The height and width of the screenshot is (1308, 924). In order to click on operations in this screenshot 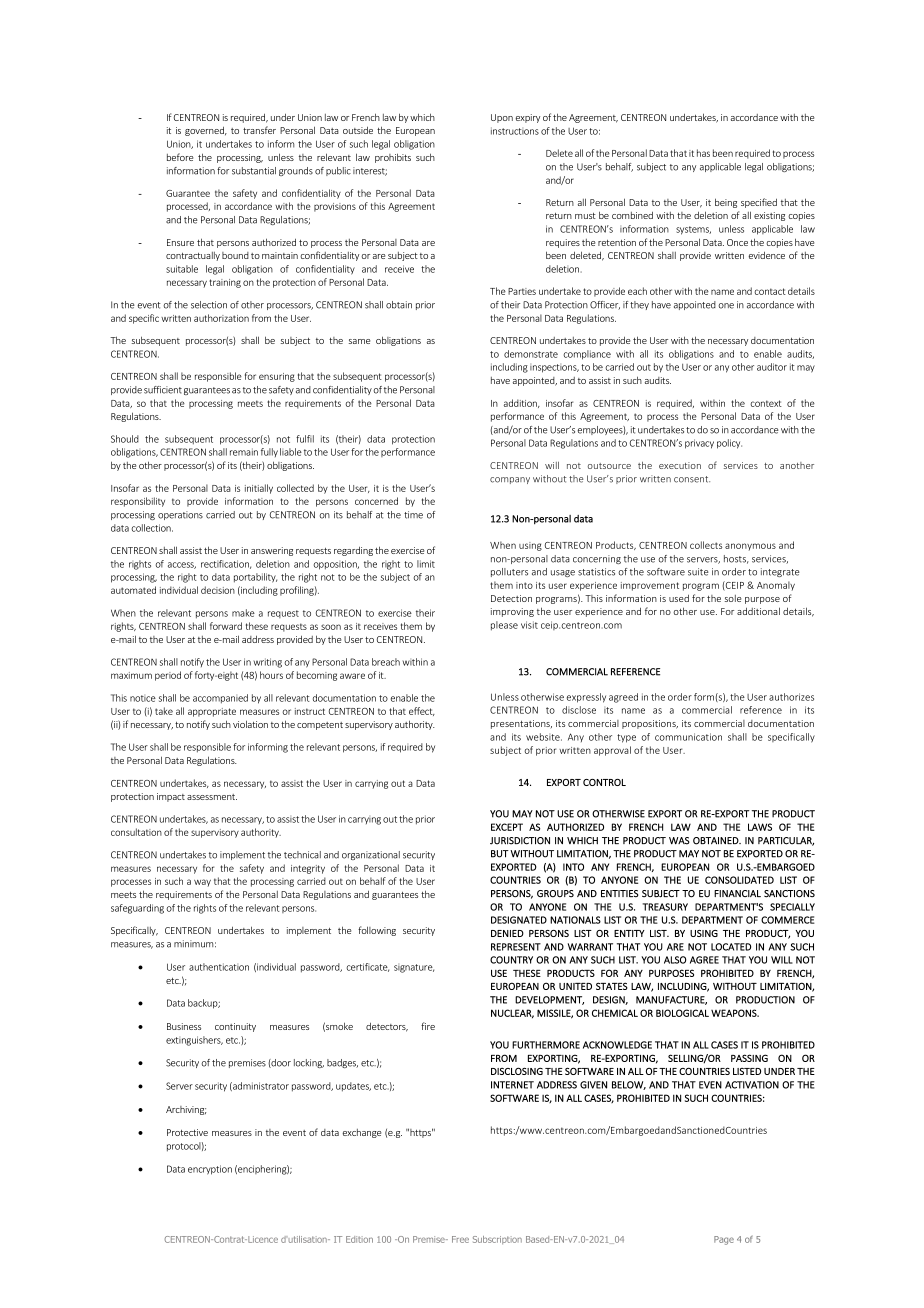, I will do `click(180, 515)`.
